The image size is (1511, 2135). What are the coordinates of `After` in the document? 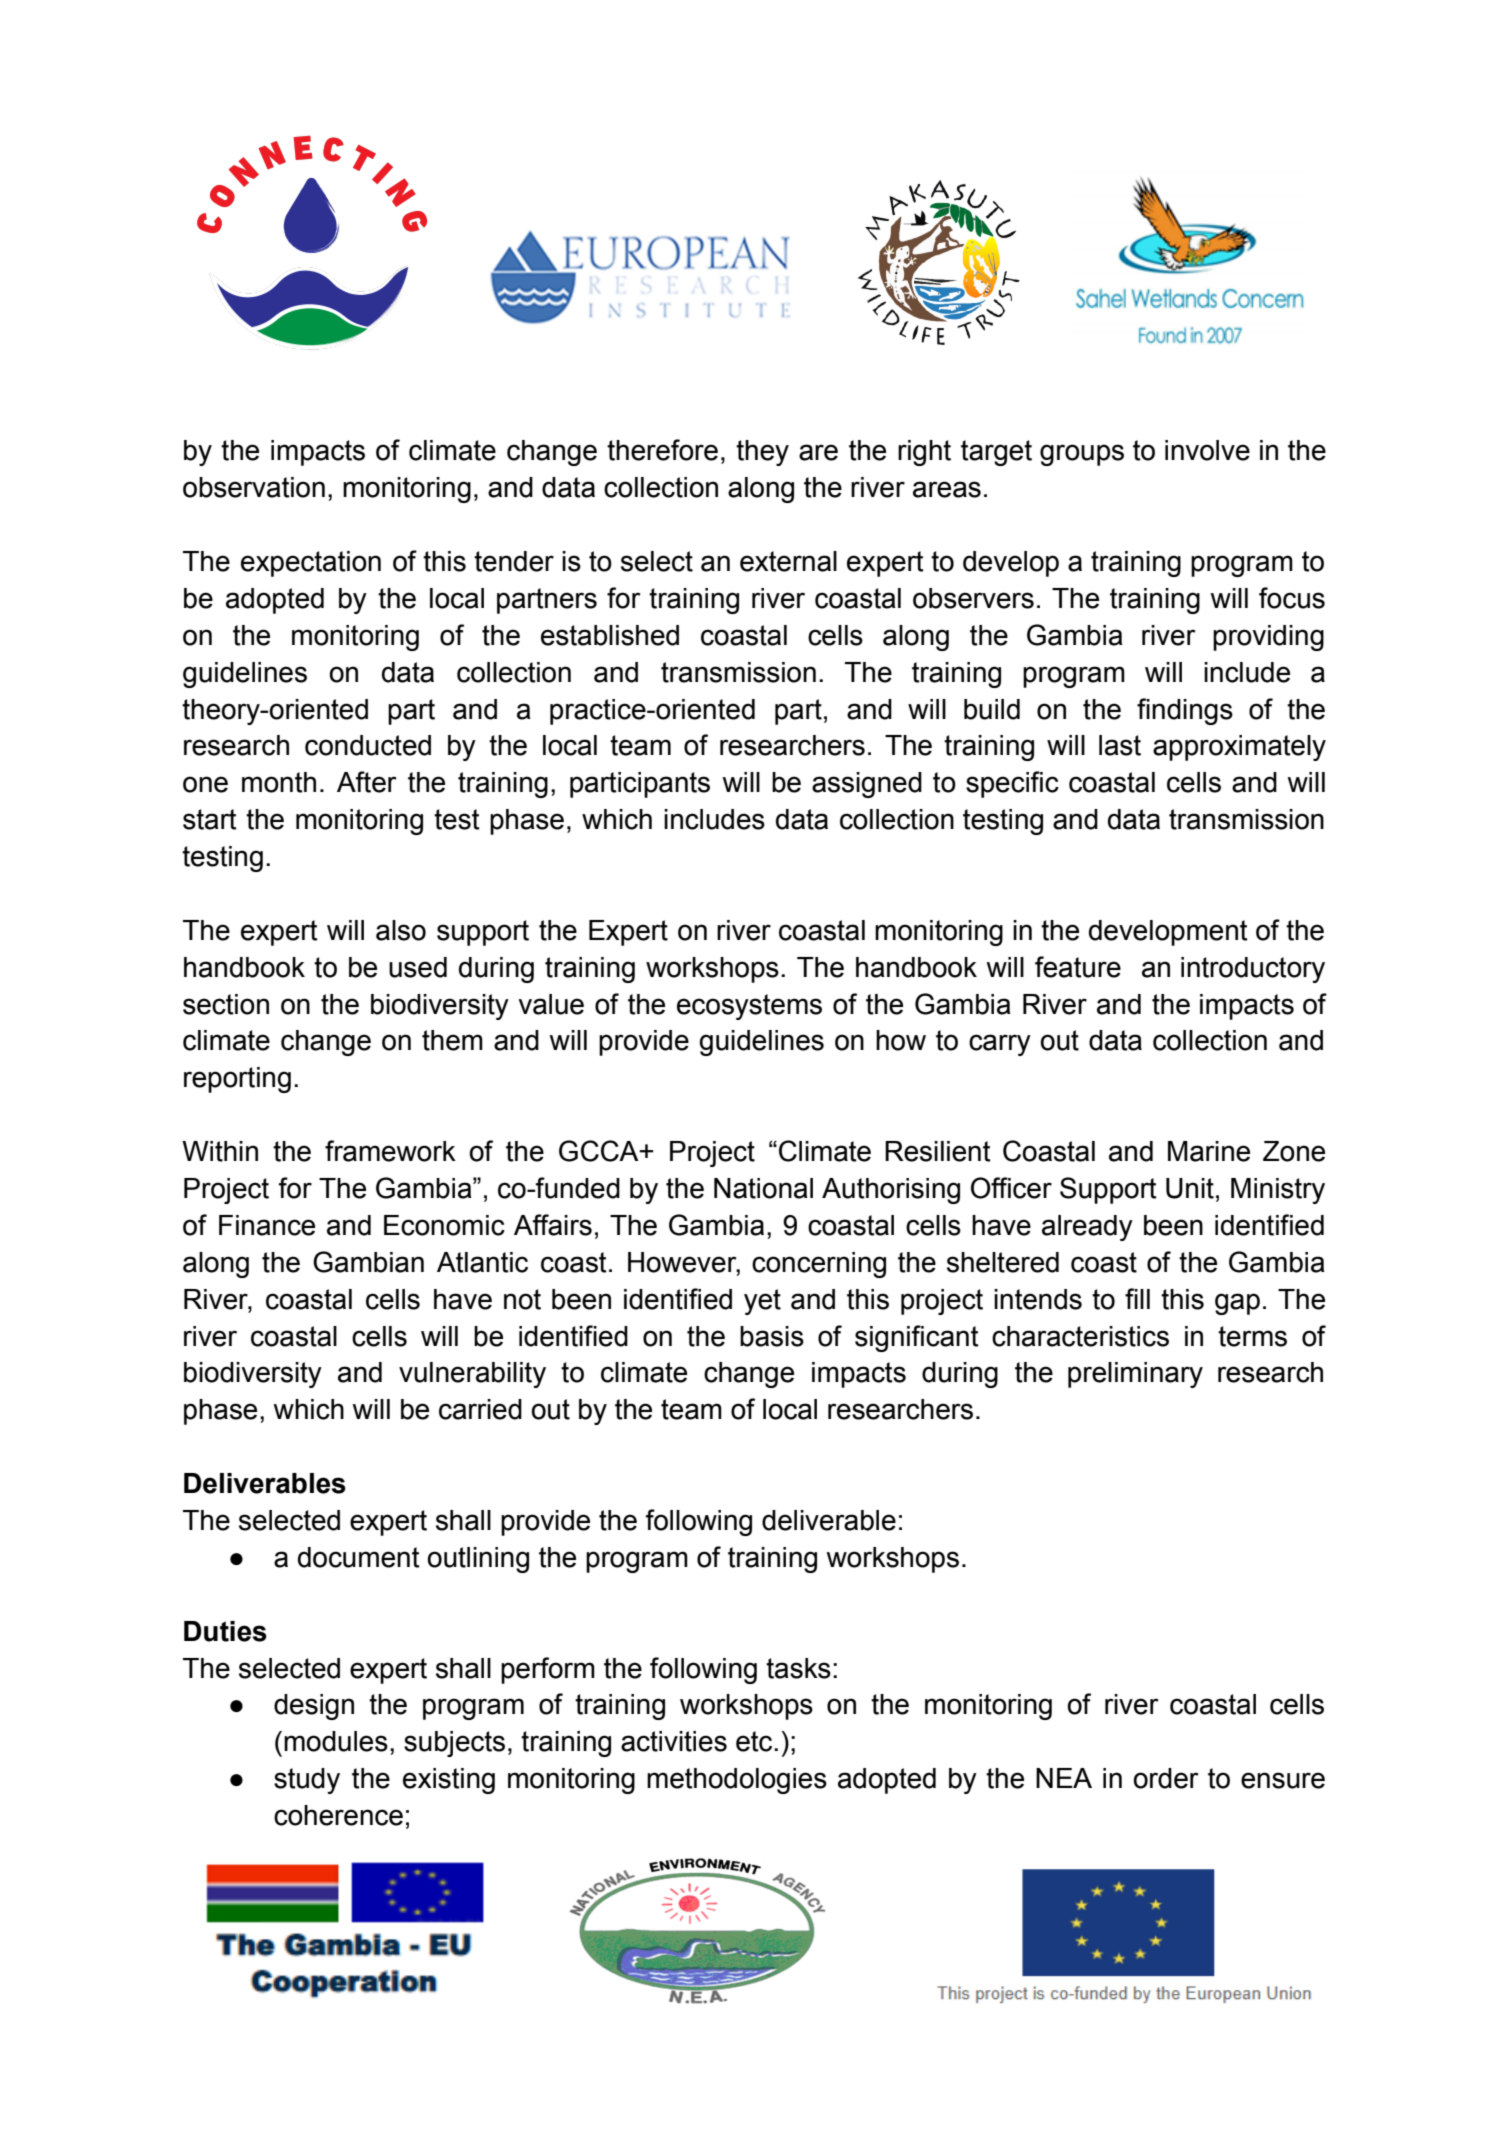 It's located at (367, 782).
